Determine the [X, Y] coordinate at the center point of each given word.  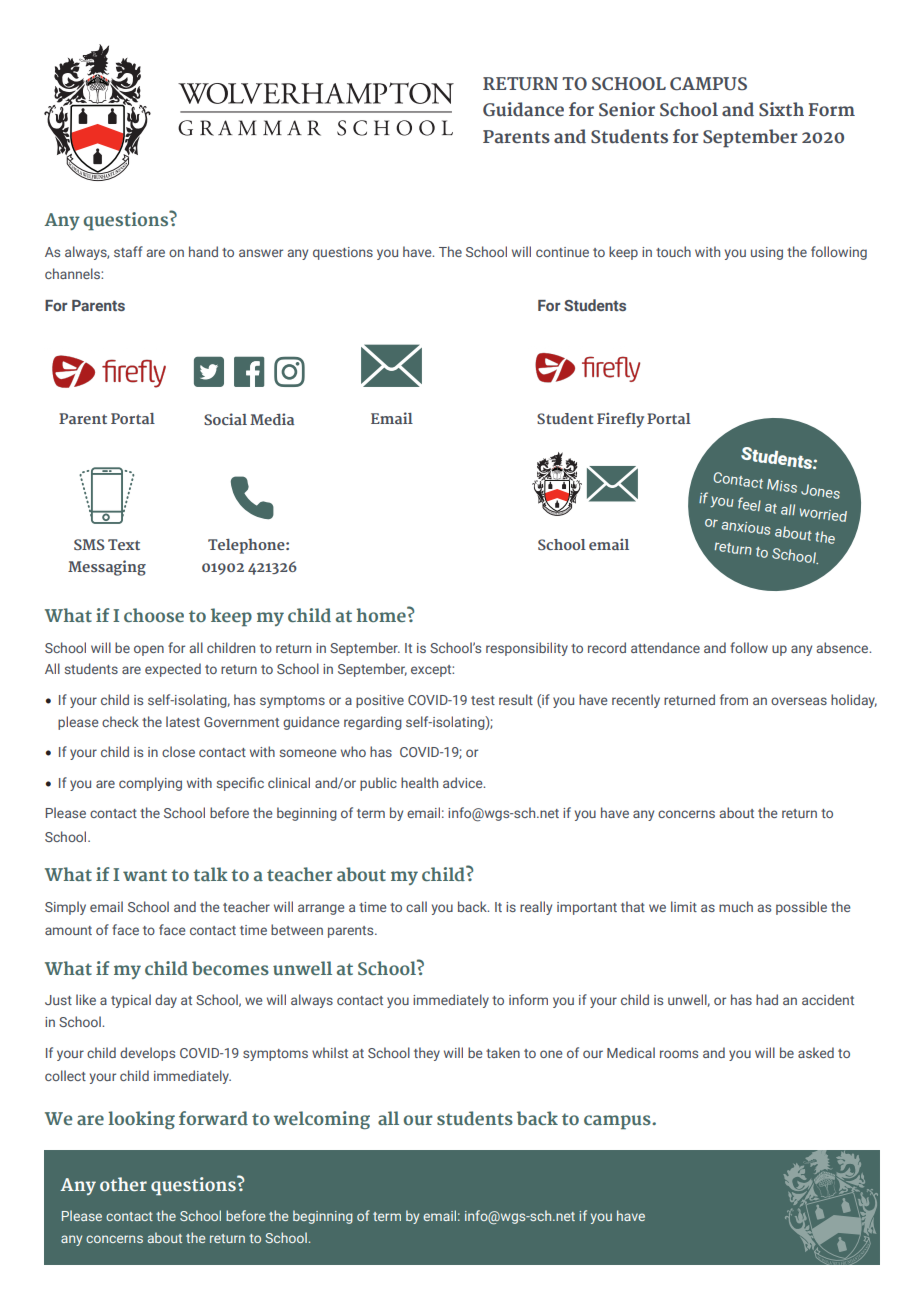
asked [816, 1052]
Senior [627, 109]
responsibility [527, 649]
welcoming [321, 1120]
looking [141, 1120]
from [734, 699]
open [149, 650]
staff [128, 251]
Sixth [781, 109]
